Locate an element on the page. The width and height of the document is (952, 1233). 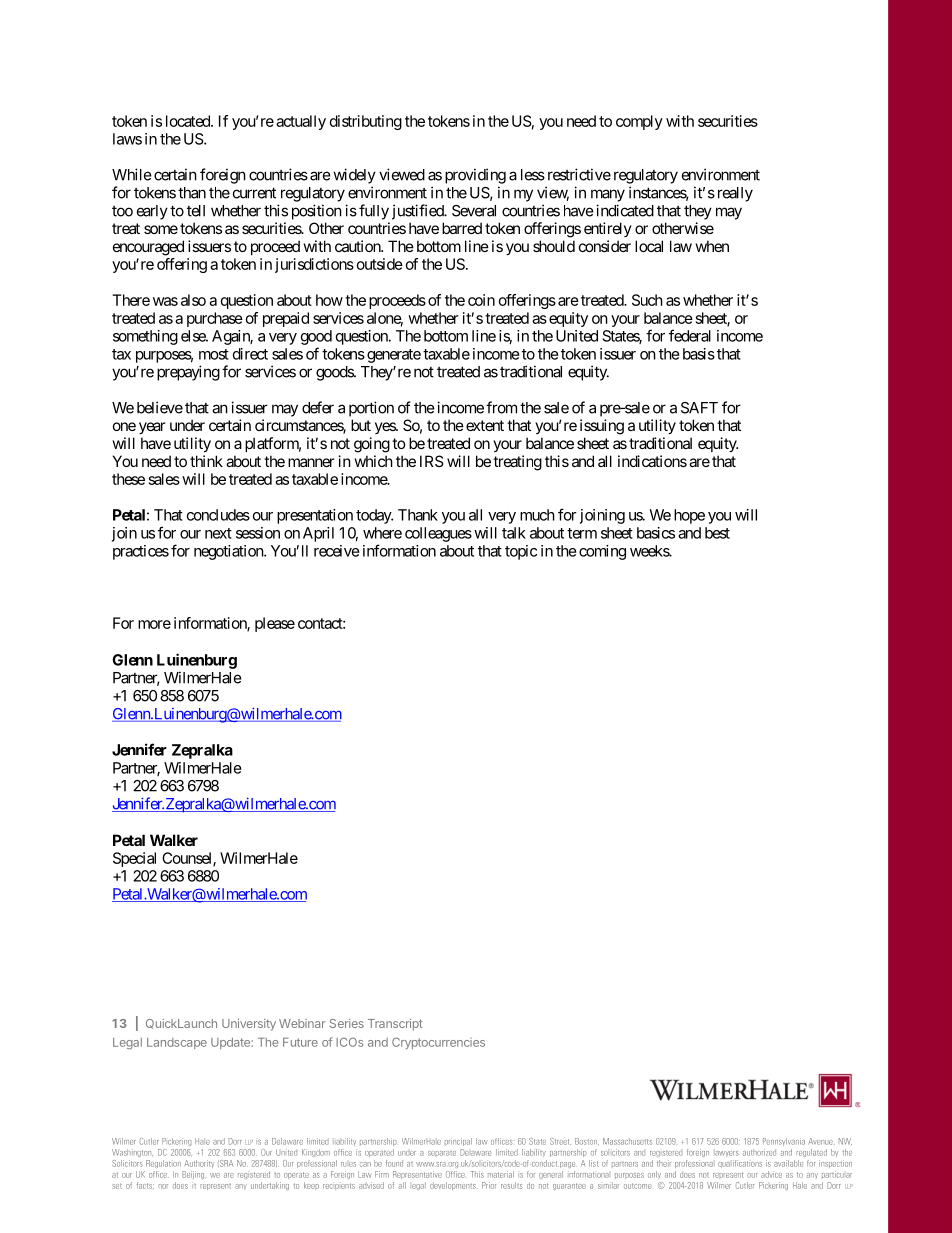
colleagues is located at coordinates (438, 534).
